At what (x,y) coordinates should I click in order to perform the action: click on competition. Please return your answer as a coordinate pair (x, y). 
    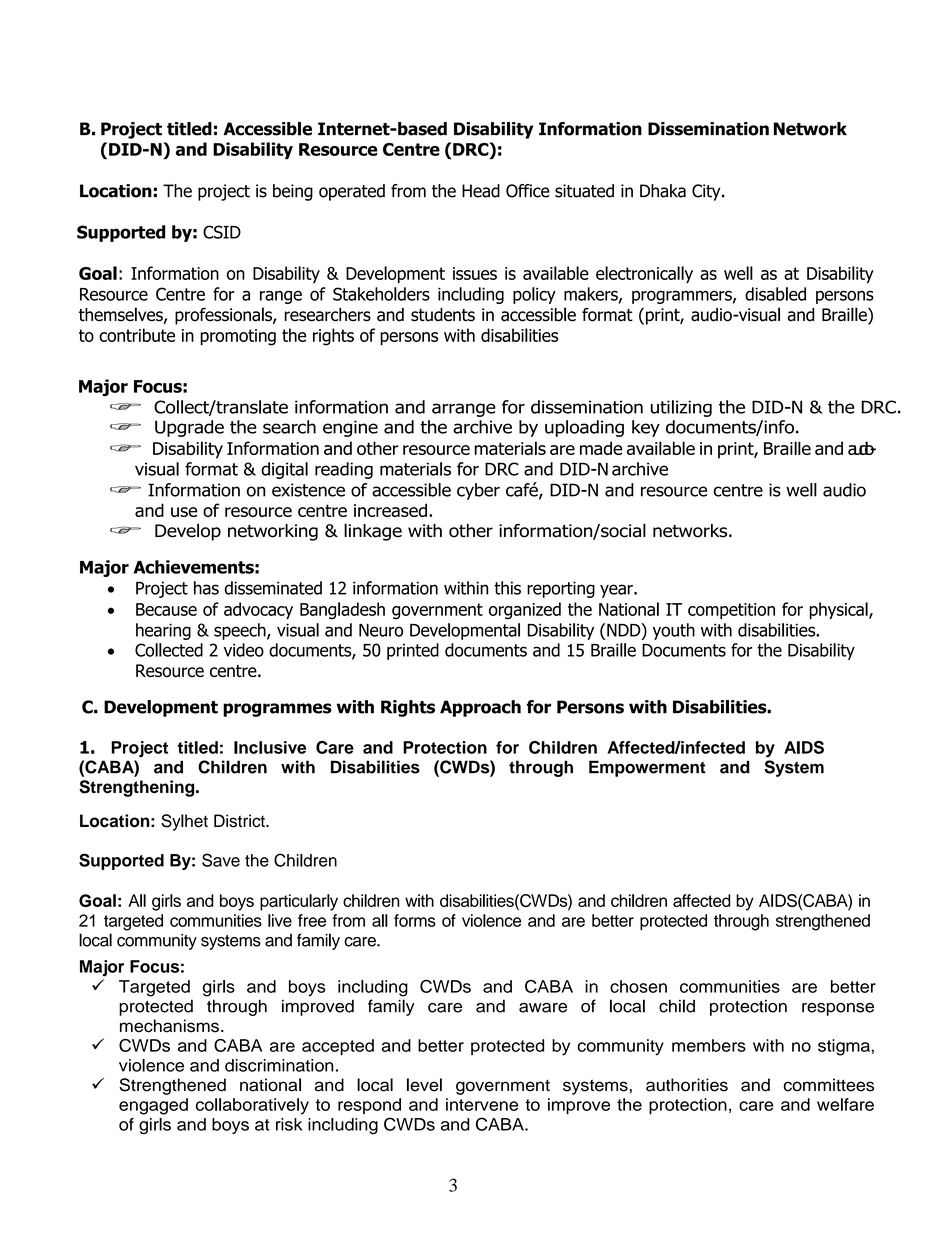
    Looking at the image, I should click on (731, 611).
